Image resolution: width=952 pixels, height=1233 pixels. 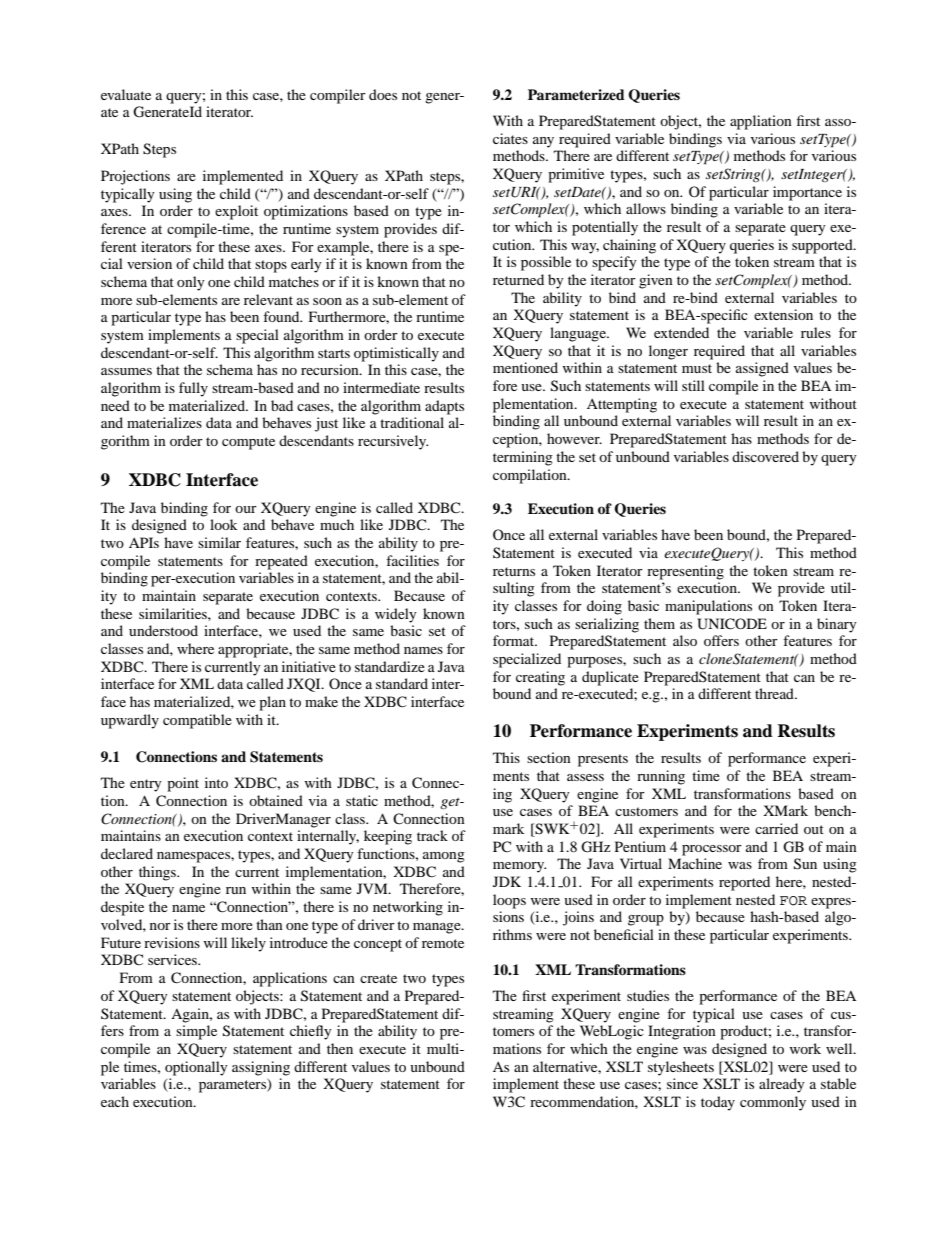 What do you see at coordinates (383, 94) in the screenshot?
I see `does` at bounding box center [383, 94].
